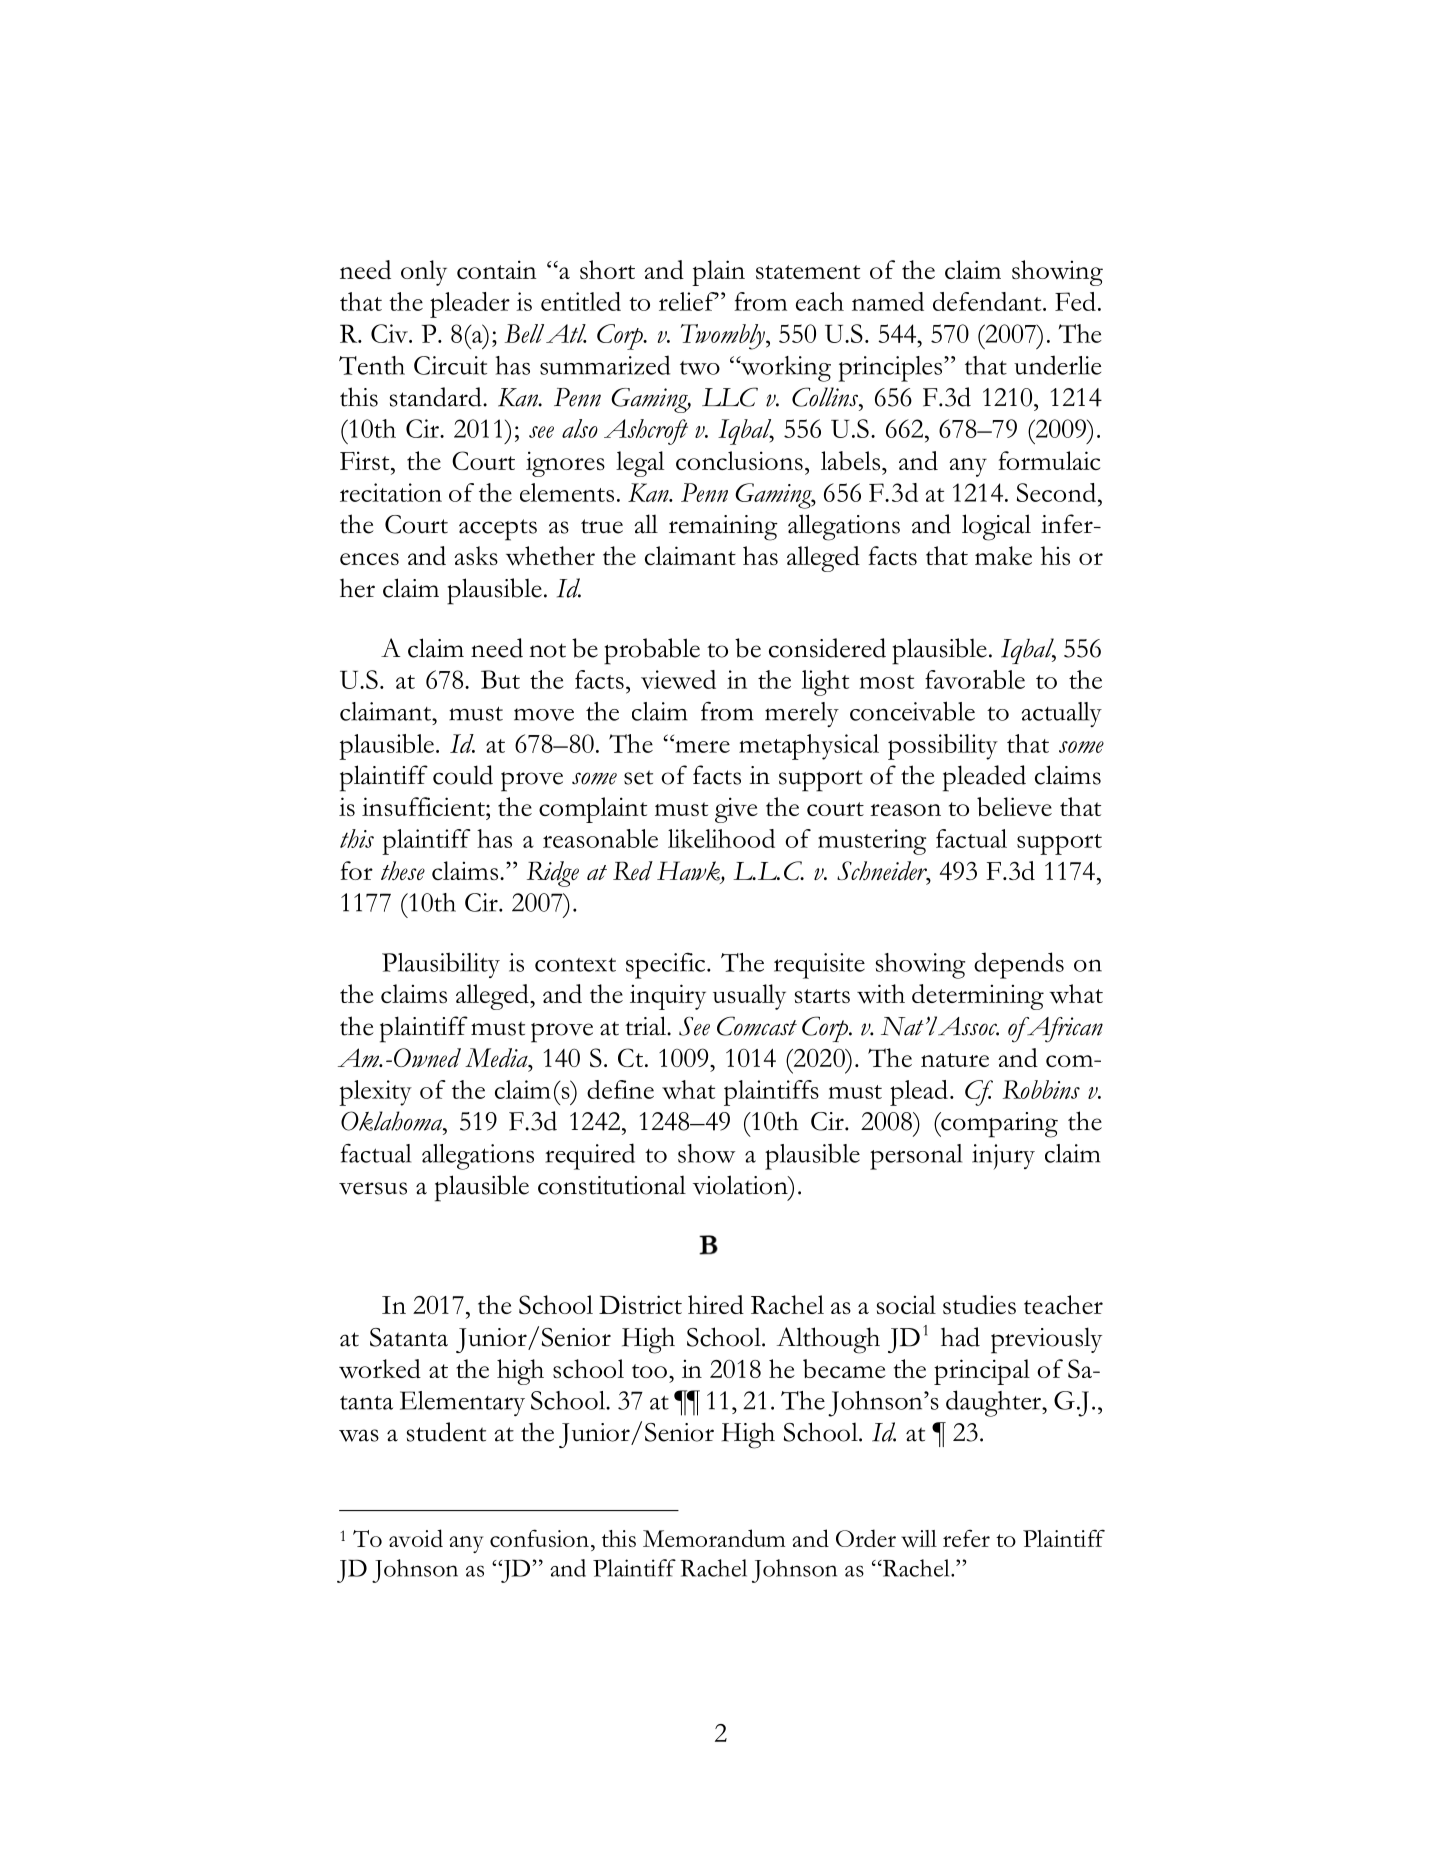 The image size is (1441, 1865). What do you see at coordinates (416, 1538) in the image?
I see `avoid` at bounding box center [416, 1538].
